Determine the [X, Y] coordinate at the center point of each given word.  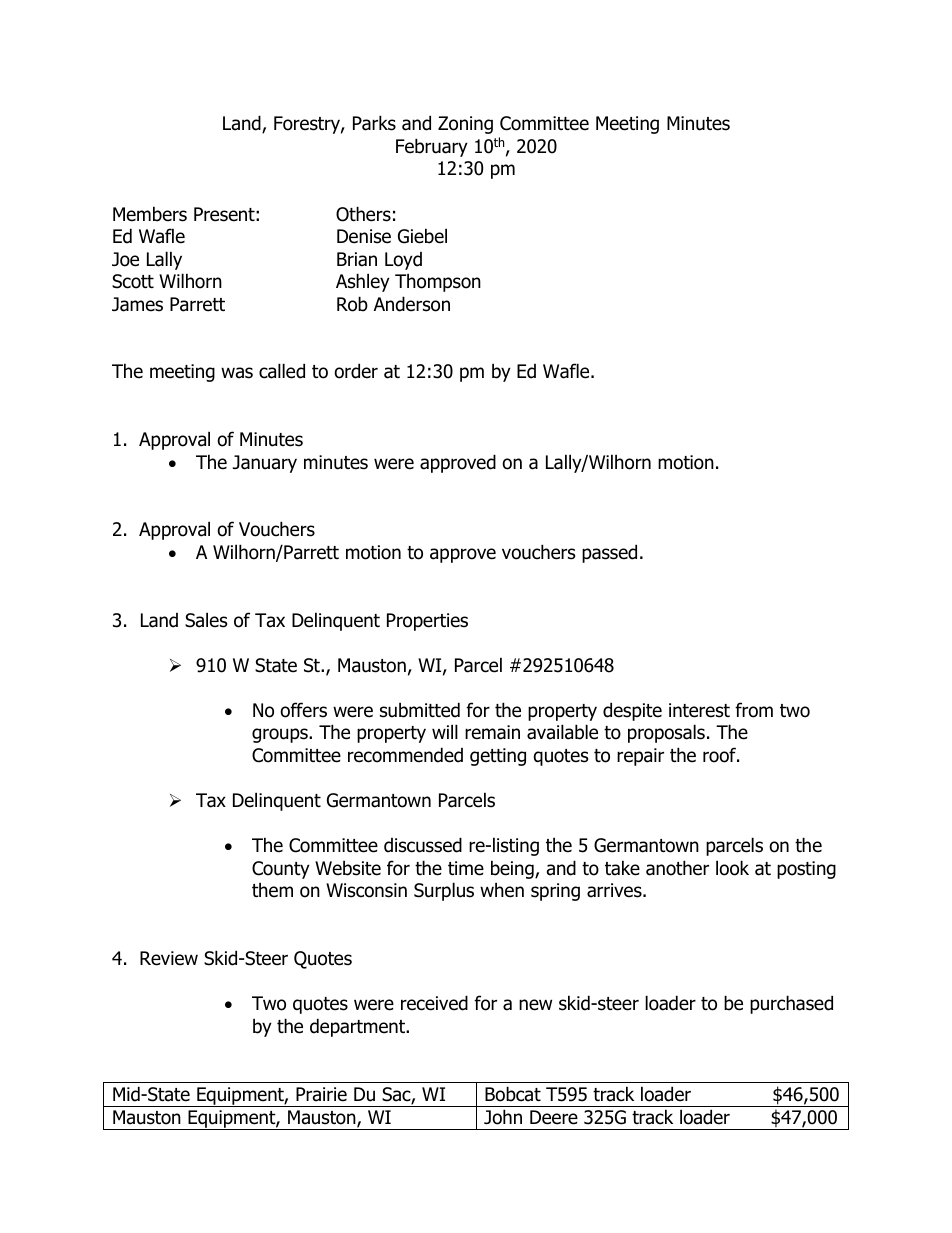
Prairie [321, 1094]
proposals [666, 733]
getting [498, 757]
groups [281, 735]
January [265, 464]
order [356, 371]
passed [609, 553]
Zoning [465, 125]
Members [150, 214]
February [432, 147]
